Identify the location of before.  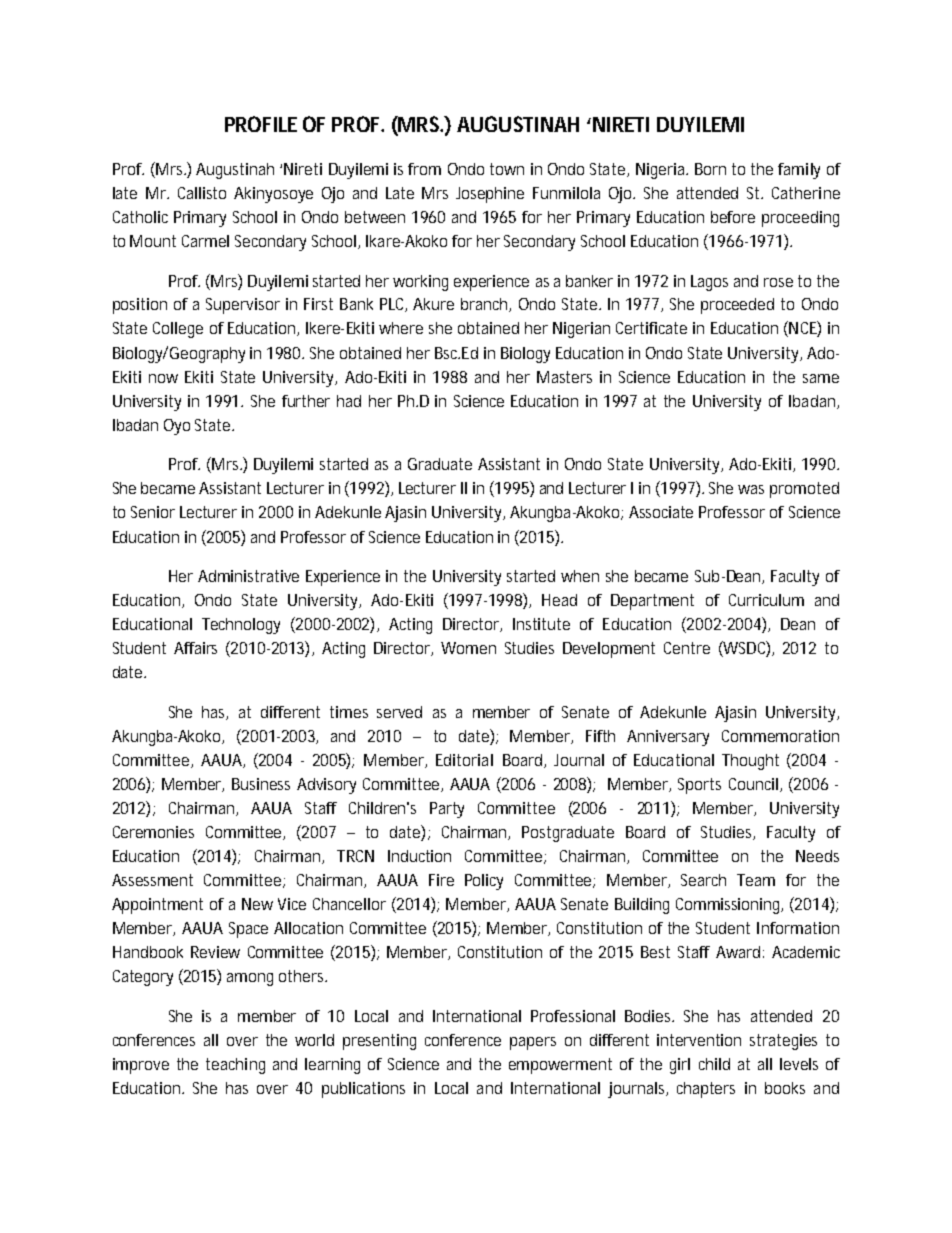
(733, 217).
